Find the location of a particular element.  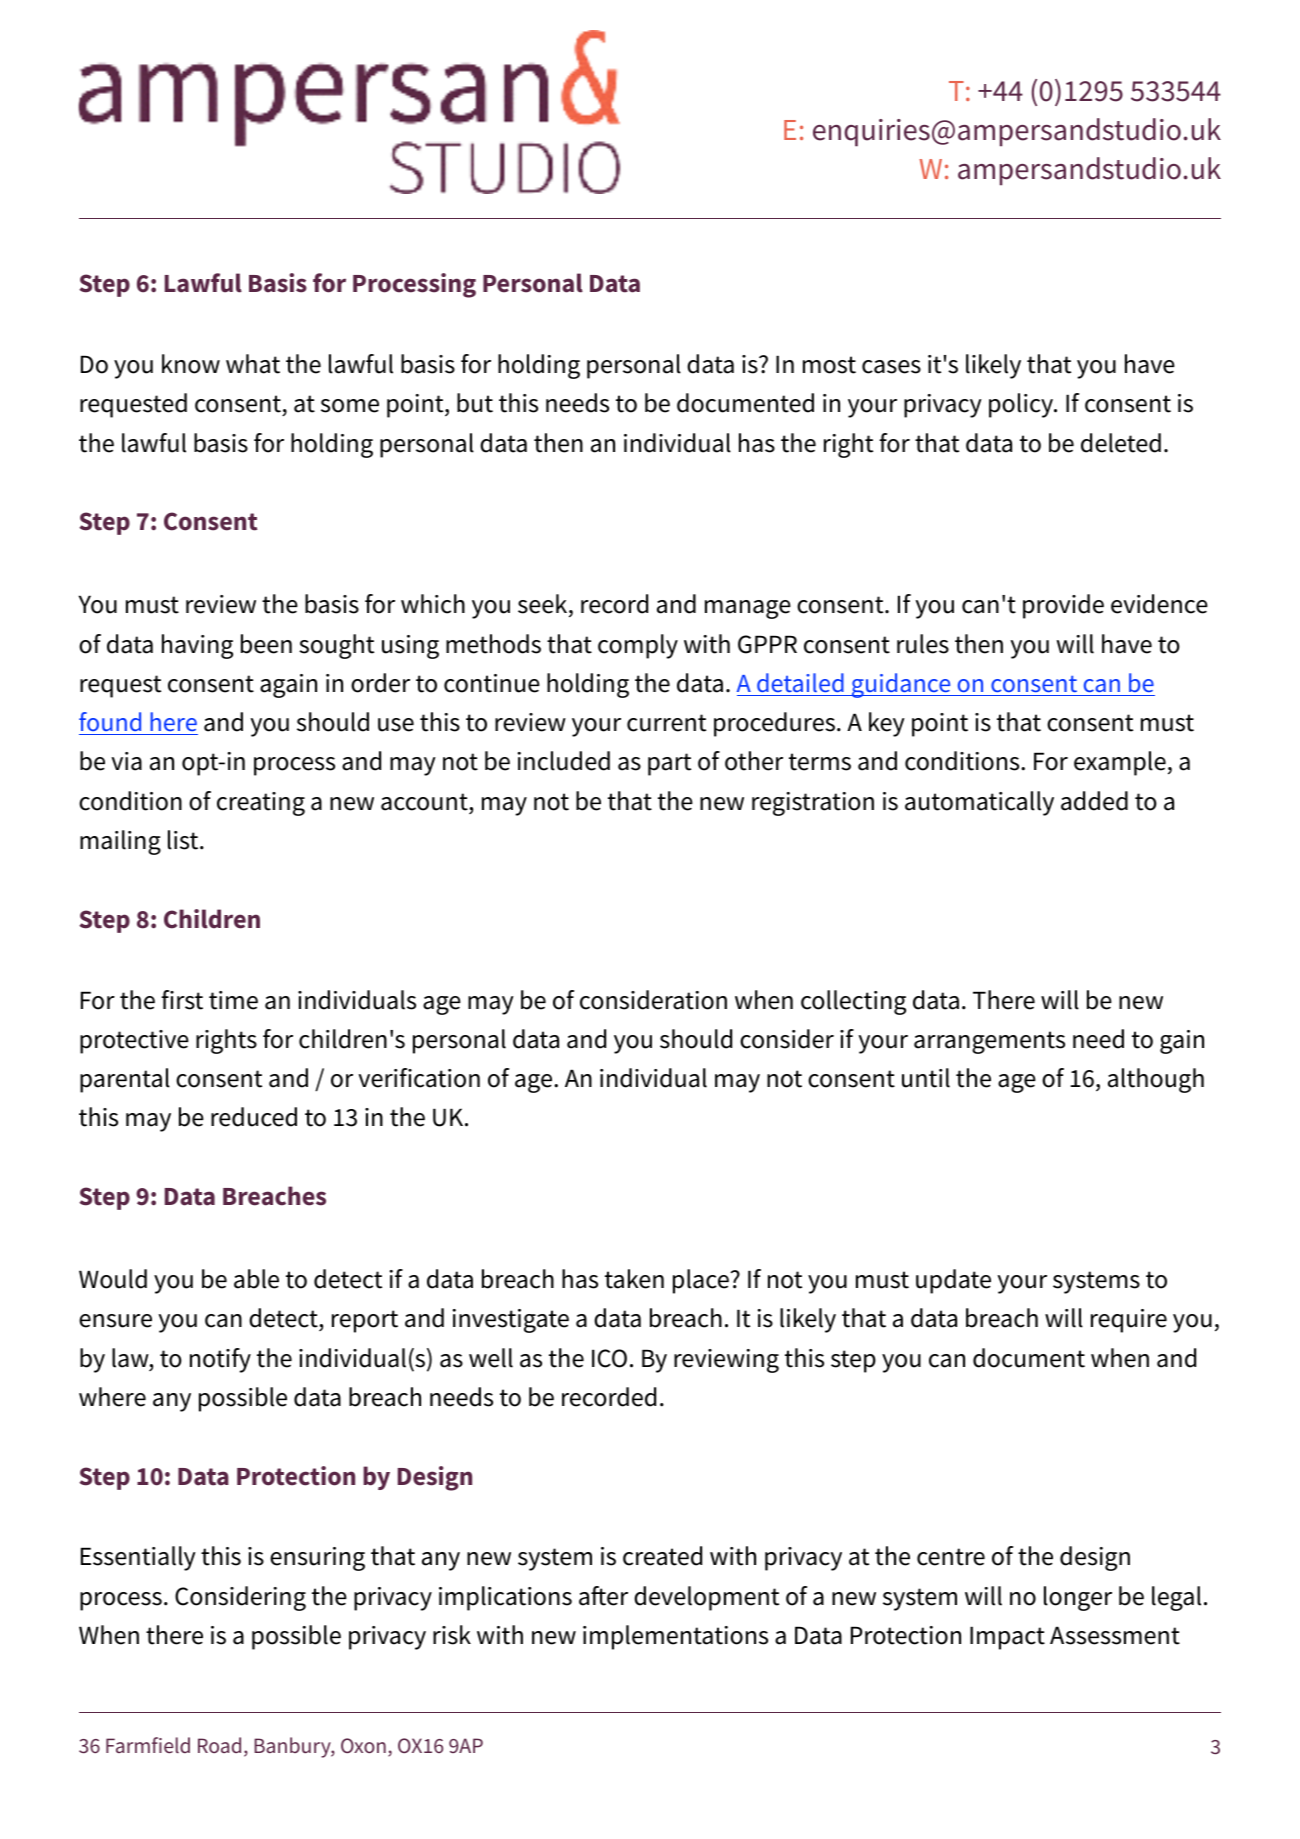

taken is located at coordinates (634, 1279).
